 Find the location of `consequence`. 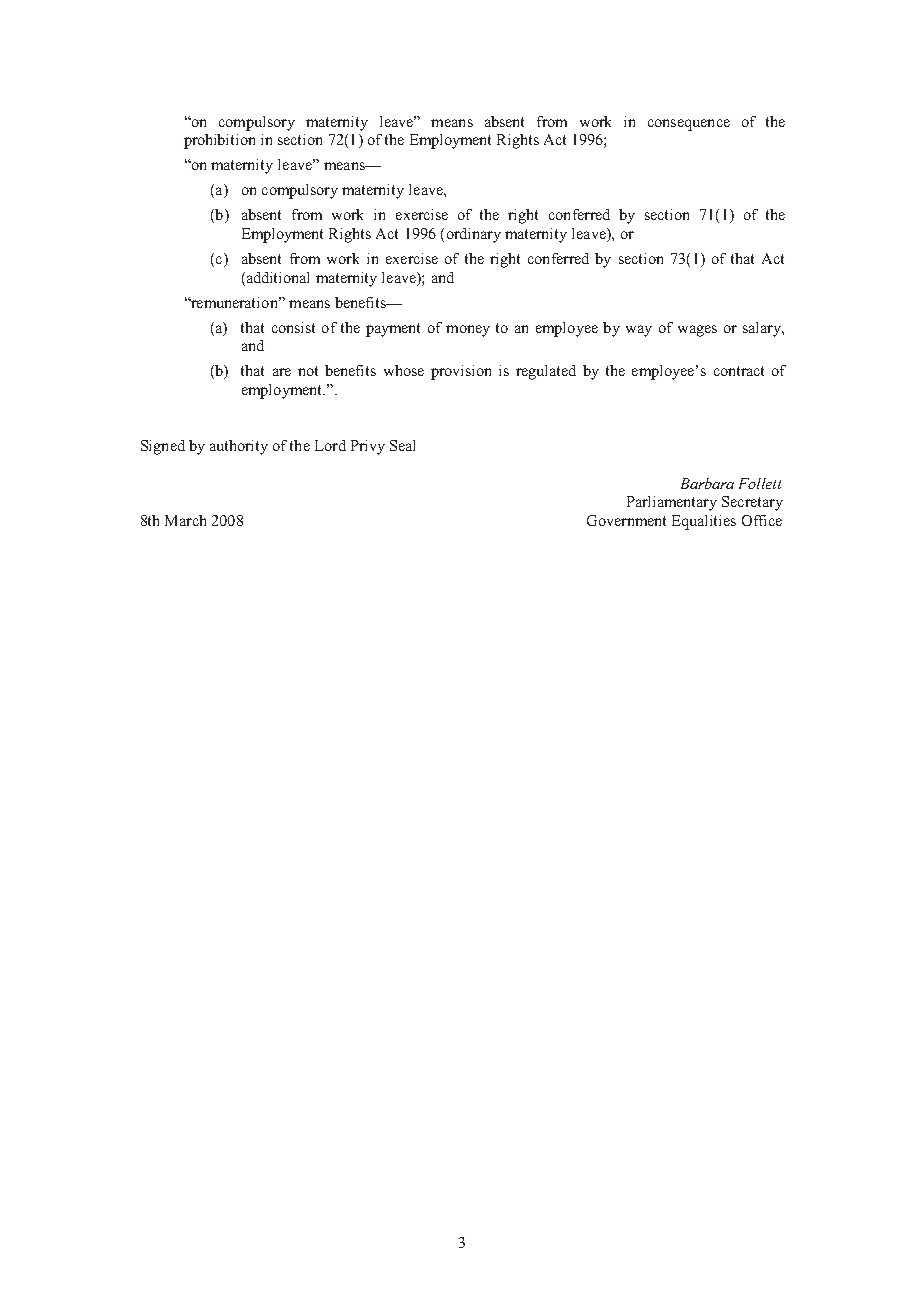

consequence is located at coordinates (689, 125).
